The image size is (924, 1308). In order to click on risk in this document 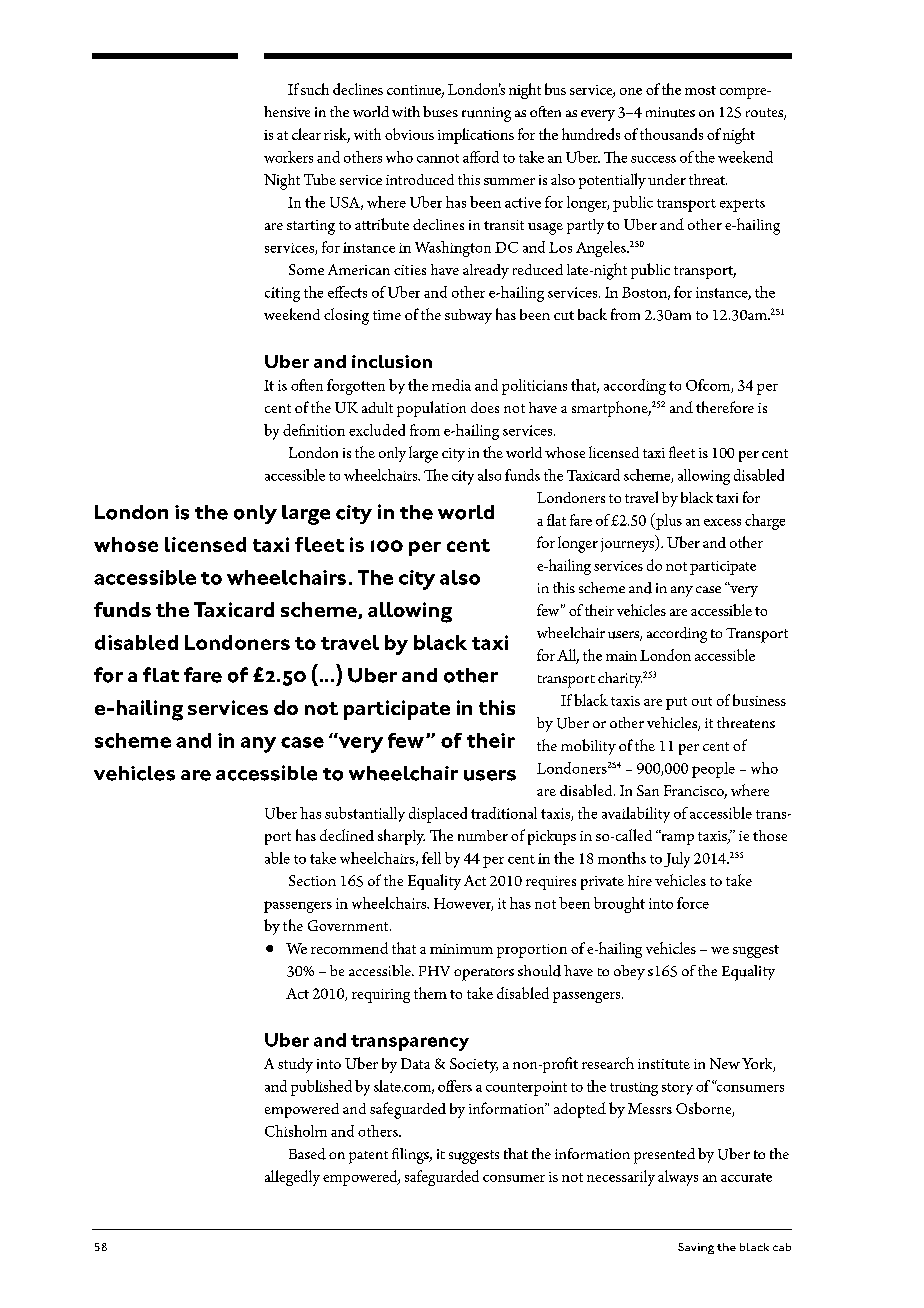, I will do `click(337, 135)`.
